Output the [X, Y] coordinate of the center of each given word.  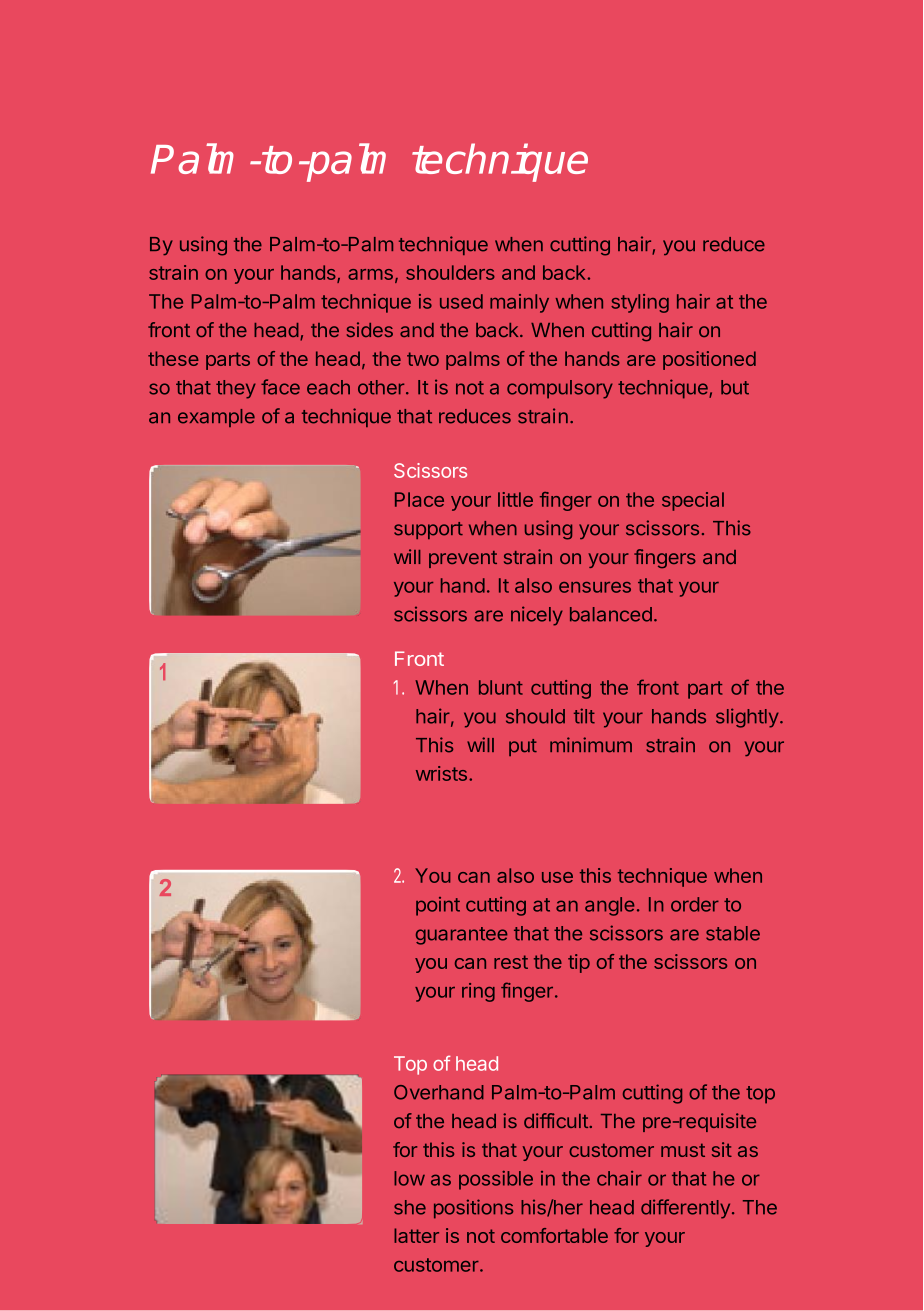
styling [640, 303]
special [693, 501]
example [216, 418]
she [410, 1207]
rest [511, 962]
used [461, 301]
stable [733, 933]
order [695, 904]
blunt [501, 687]
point [438, 906]
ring [478, 992]
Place [419, 499]
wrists [441, 773]
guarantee [462, 936]
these [173, 358]
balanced [611, 614]
